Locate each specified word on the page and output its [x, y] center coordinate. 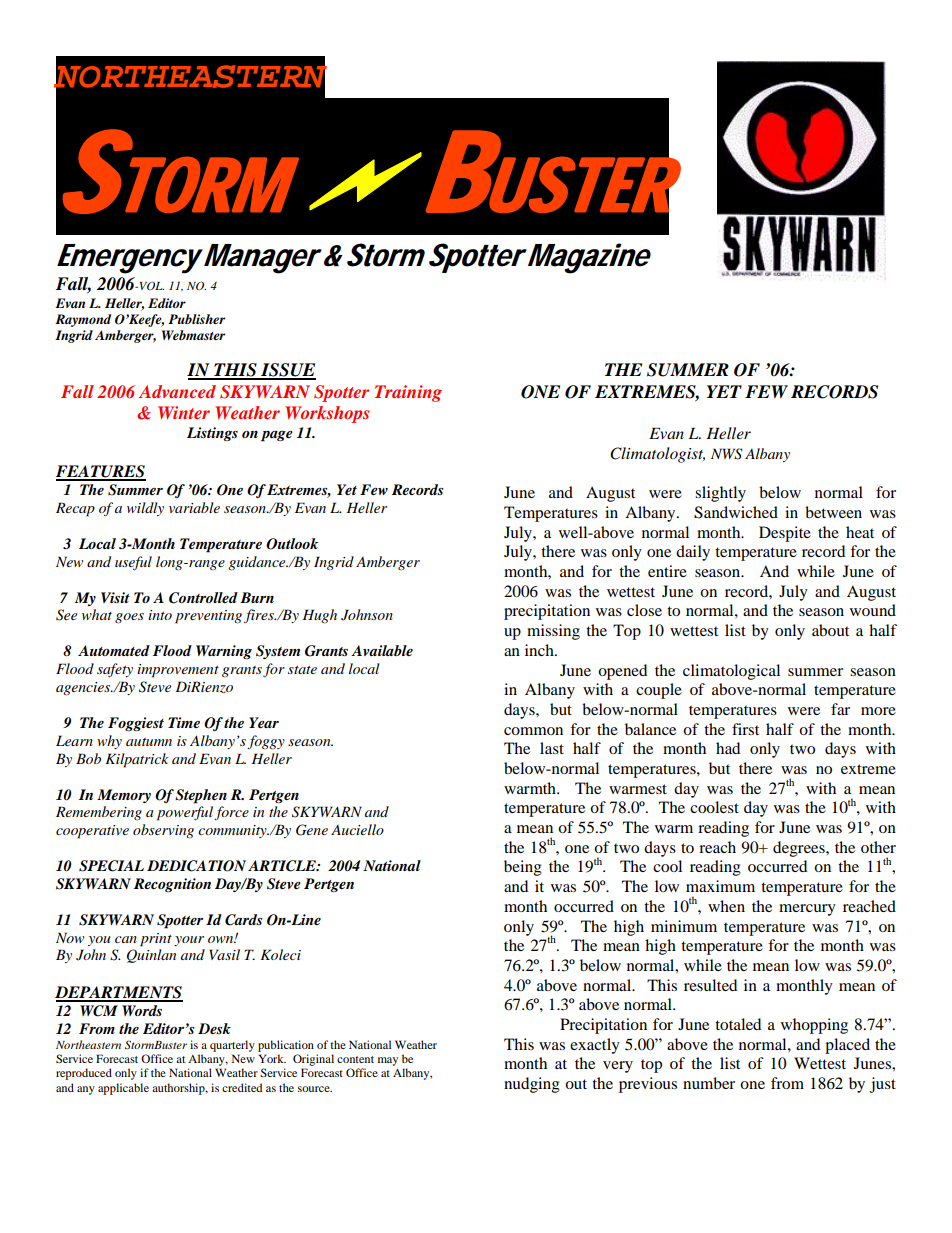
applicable [123, 1089]
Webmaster [193, 335]
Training [408, 393]
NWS [727, 454]
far [840, 709]
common [533, 731]
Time [184, 722]
